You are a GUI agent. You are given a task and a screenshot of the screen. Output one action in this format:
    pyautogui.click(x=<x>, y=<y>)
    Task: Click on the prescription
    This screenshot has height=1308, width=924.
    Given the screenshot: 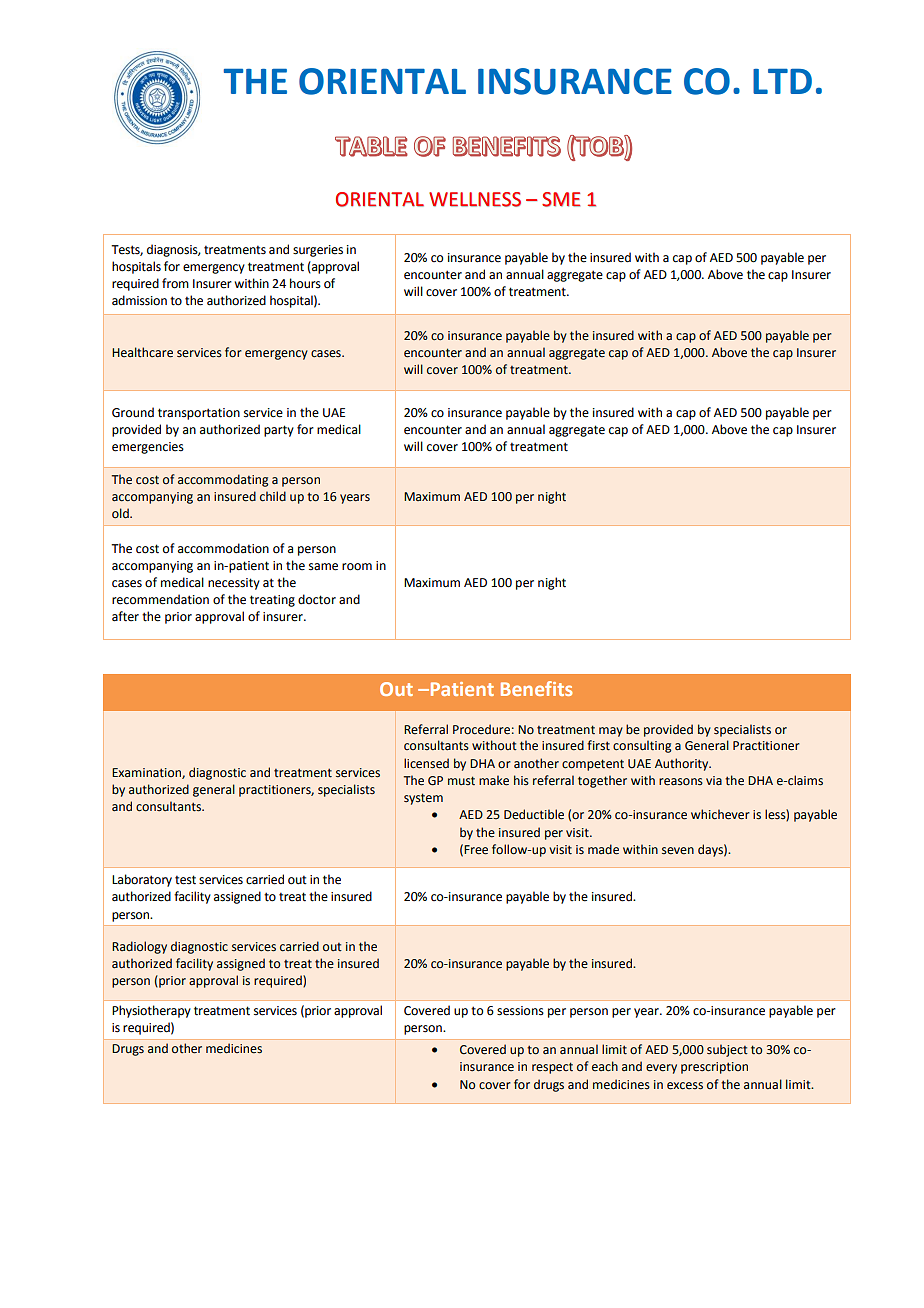 What is the action you would take?
    pyautogui.click(x=714, y=1068)
